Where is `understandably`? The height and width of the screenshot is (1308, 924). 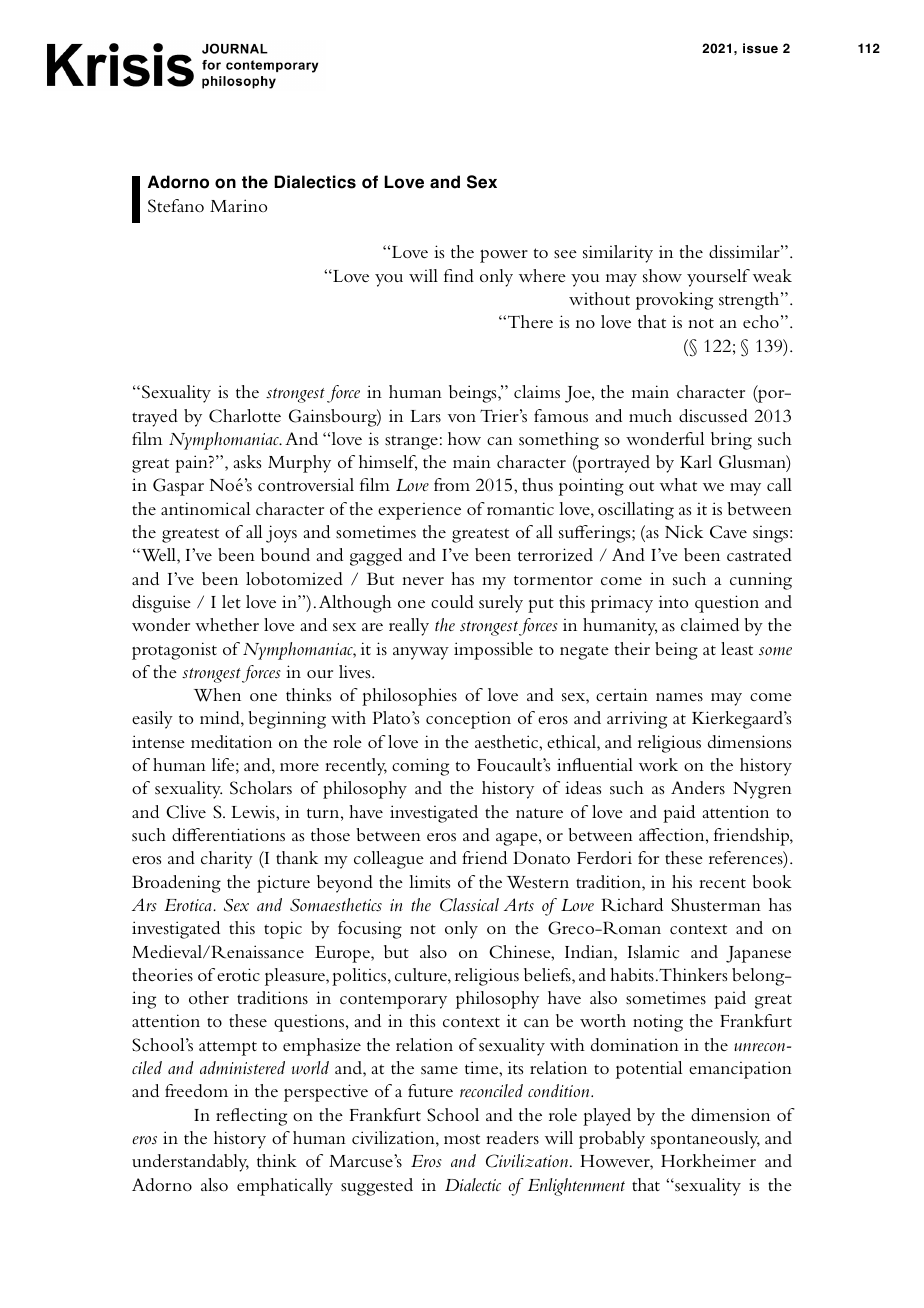
understandably is located at coordinates (190, 1163).
